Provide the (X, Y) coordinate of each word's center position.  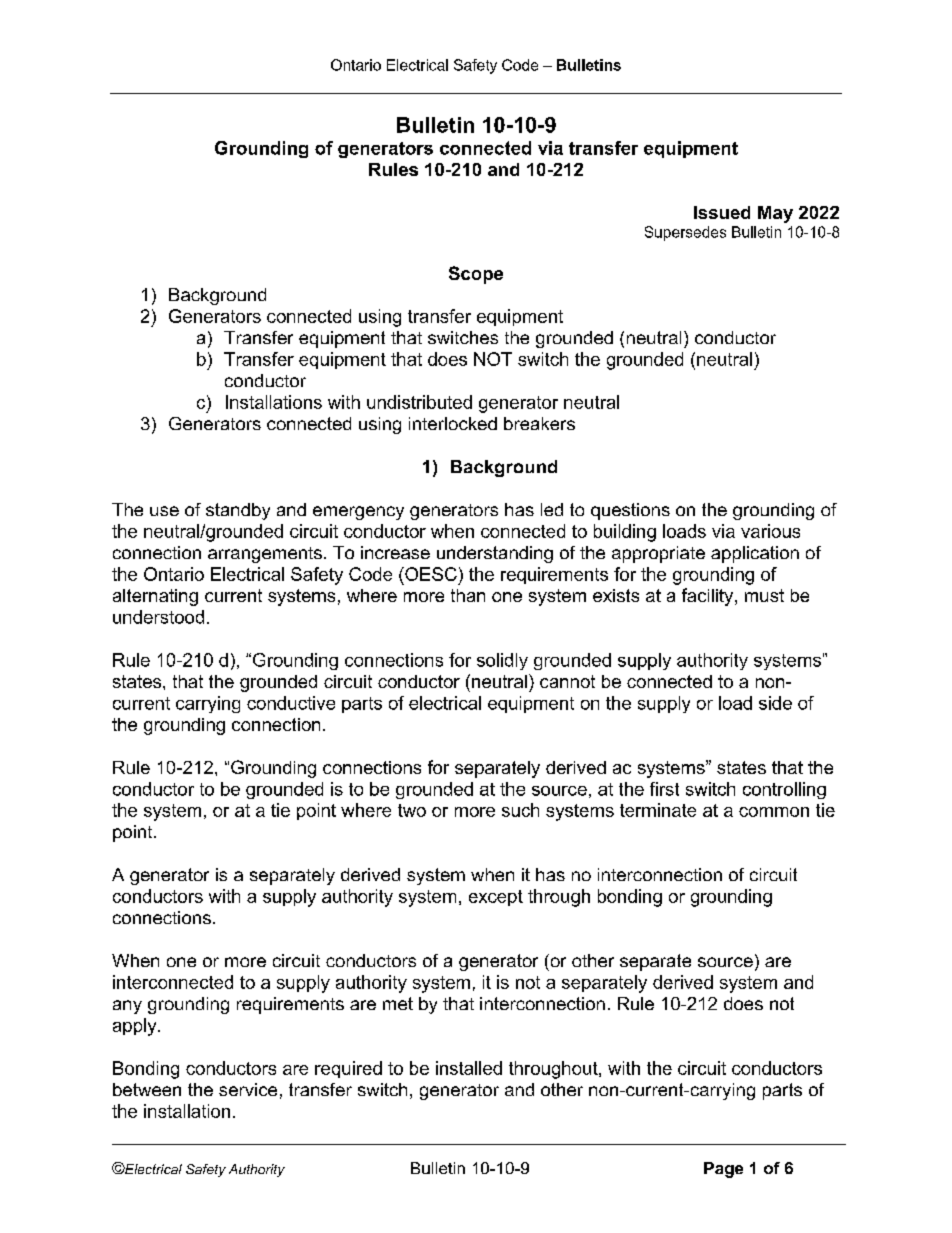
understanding (495, 554)
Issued (722, 212)
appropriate (658, 554)
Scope (476, 275)
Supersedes (685, 233)
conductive (291, 703)
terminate (658, 810)
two (412, 810)
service (248, 1089)
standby (238, 511)
